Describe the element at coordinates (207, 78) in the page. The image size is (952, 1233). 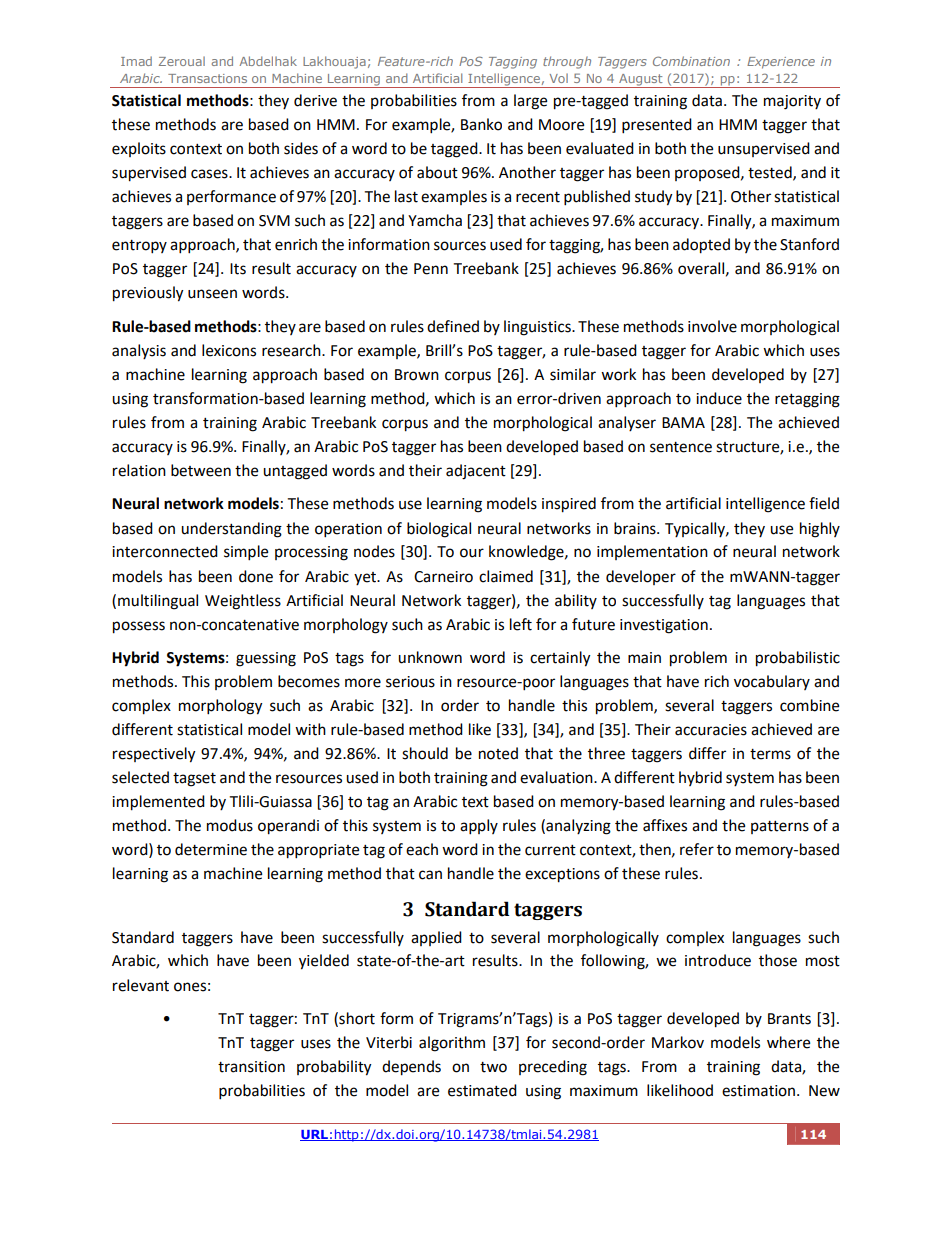
I see `Transactions` at that location.
